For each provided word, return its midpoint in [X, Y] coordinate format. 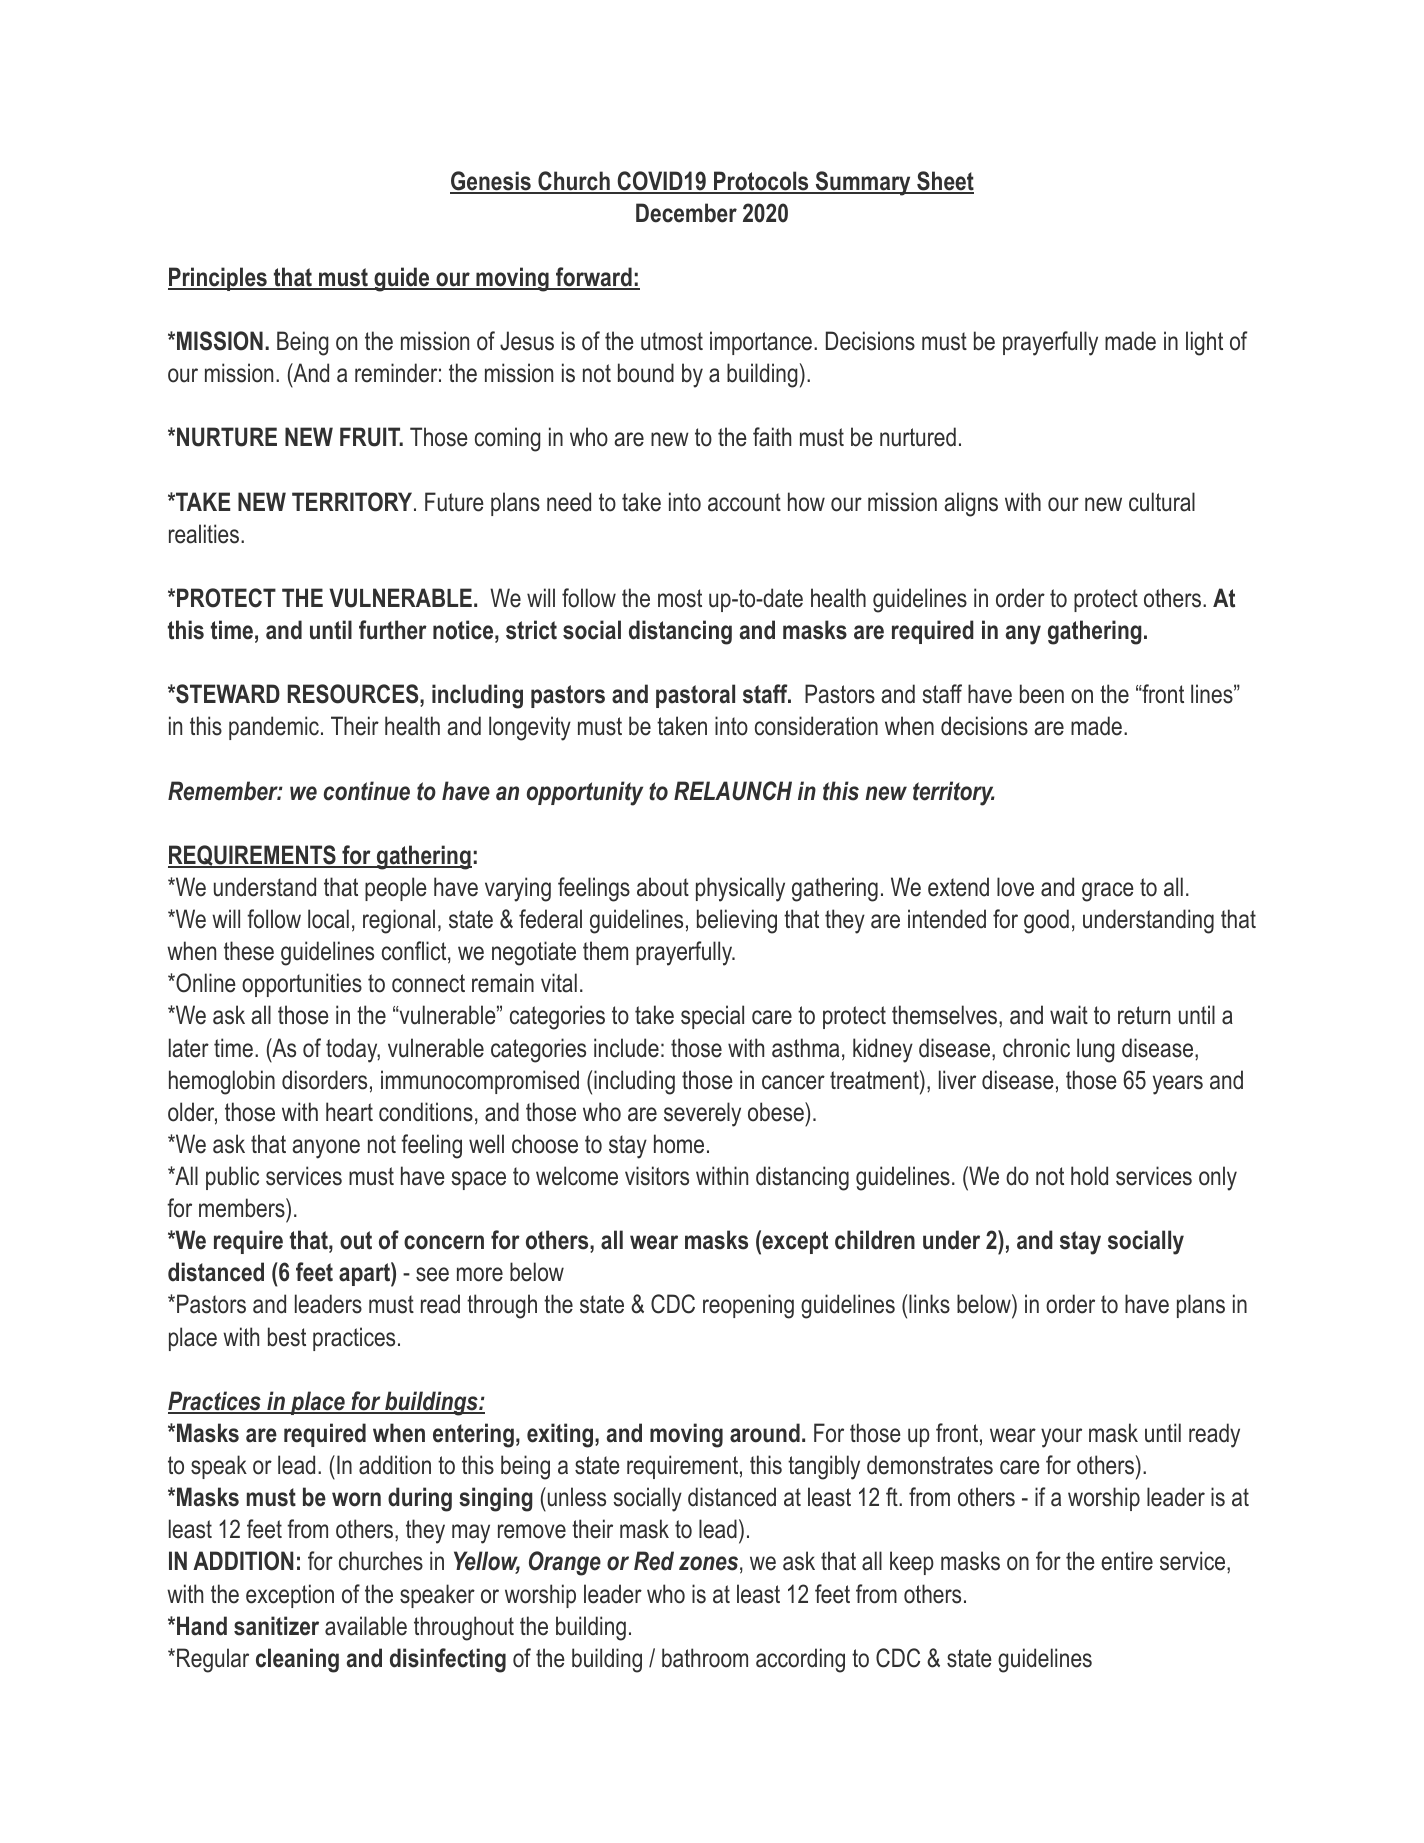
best [287, 1337]
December [686, 213]
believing [737, 921]
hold [1089, 1176]
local [328, 919]
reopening [748, 1306]
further [393, 630]
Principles [218, 279]
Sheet [944, 182]
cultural [1162, 502]
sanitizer [276, 1626]
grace [1108, 892]
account [744, 502]
